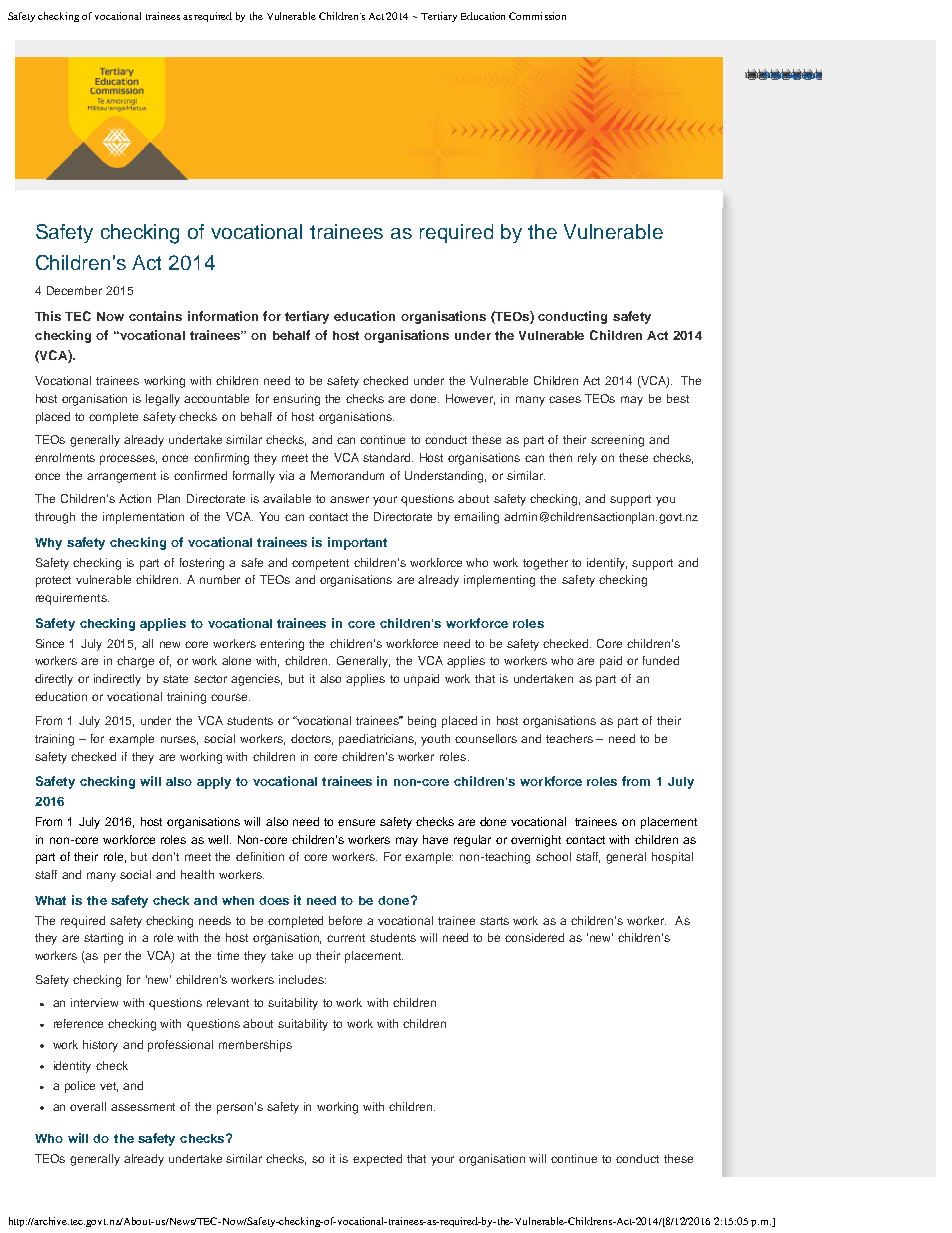 The width and height of the page is (952, 1233). Describe the element at coordinates (357, 543) in the page. I see `important` at that location.
